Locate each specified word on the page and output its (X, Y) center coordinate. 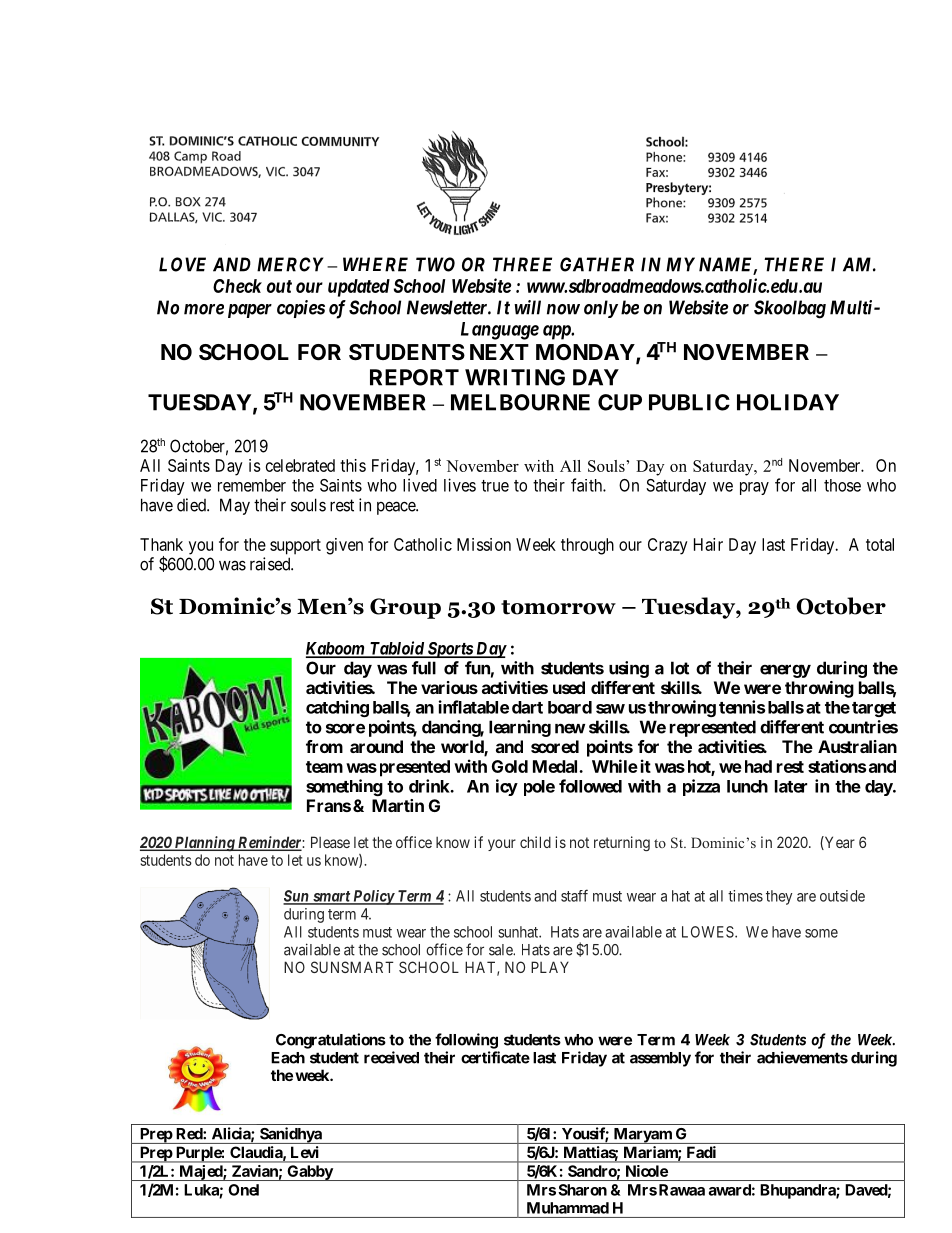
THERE (794, 264)
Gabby (309, 1173)
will (527, 307)
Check (237, 286)
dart (527, 707)
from (324, 746)
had (758, 766)
